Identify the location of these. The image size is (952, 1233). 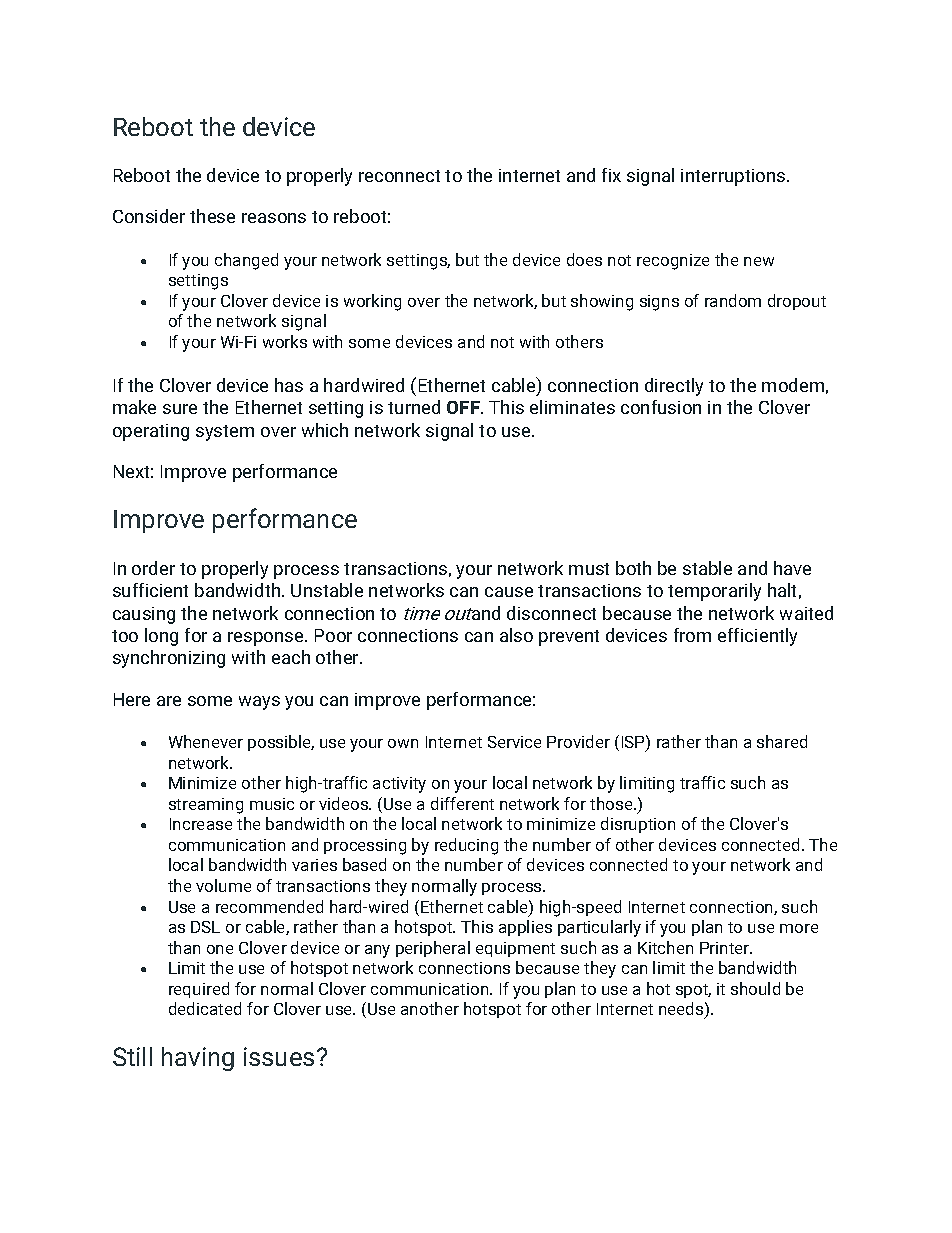
(212, 216).
